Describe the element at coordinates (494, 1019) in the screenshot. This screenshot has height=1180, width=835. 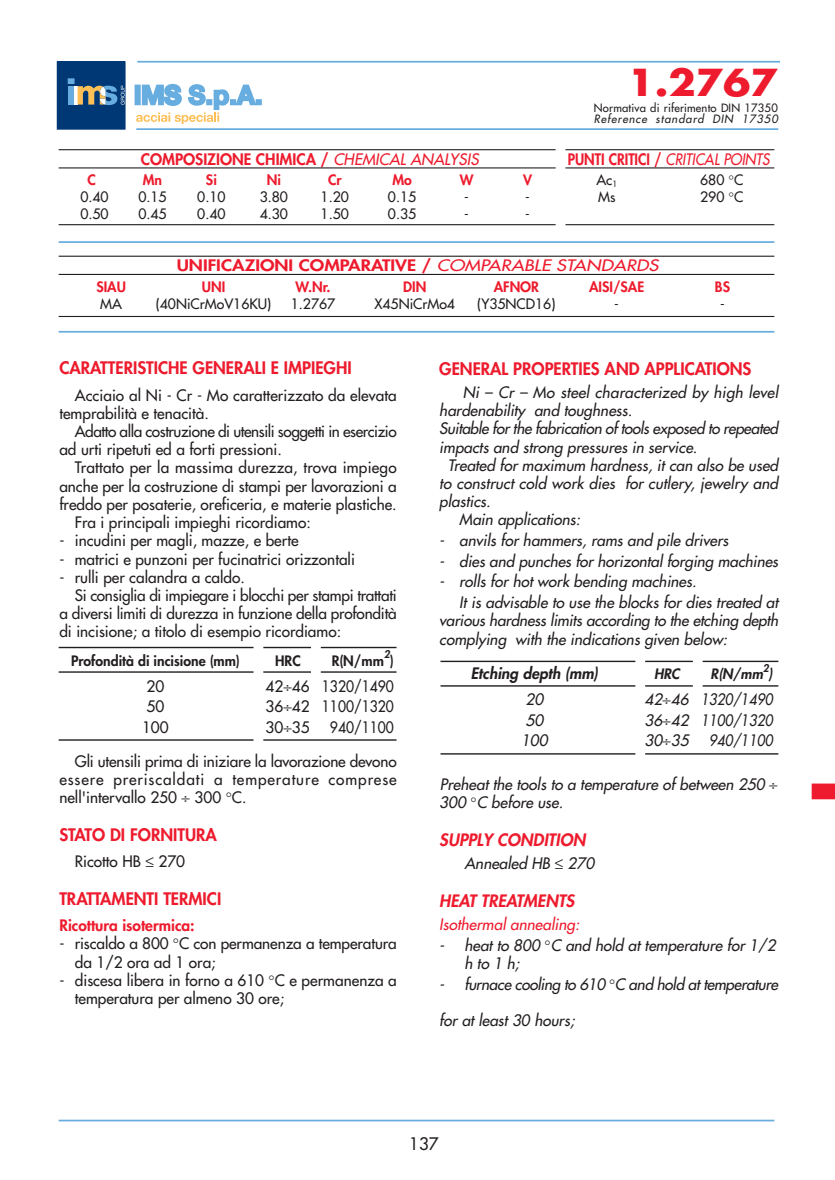
I see `least` at that location.
